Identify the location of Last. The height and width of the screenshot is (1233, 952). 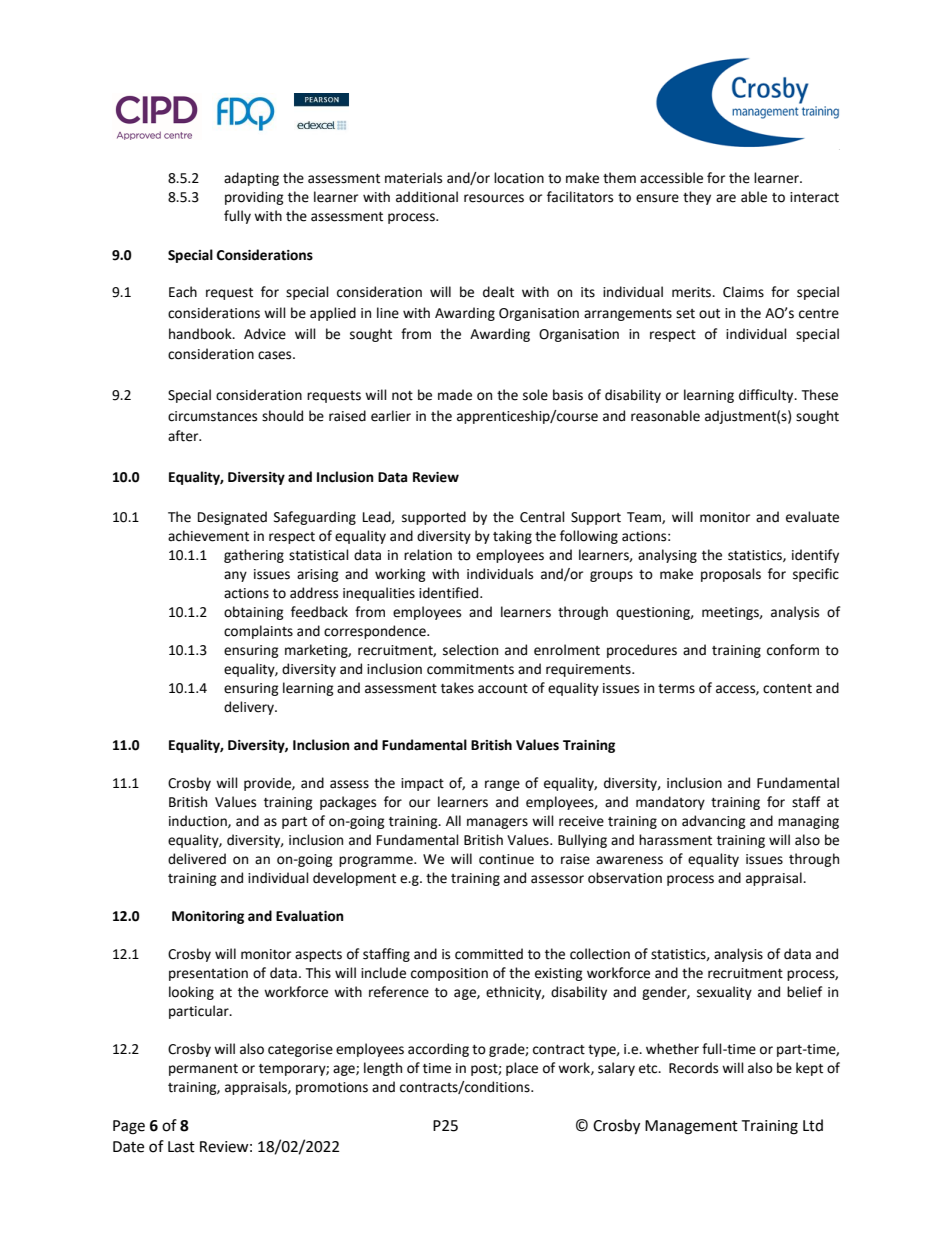
(181, 1147).
